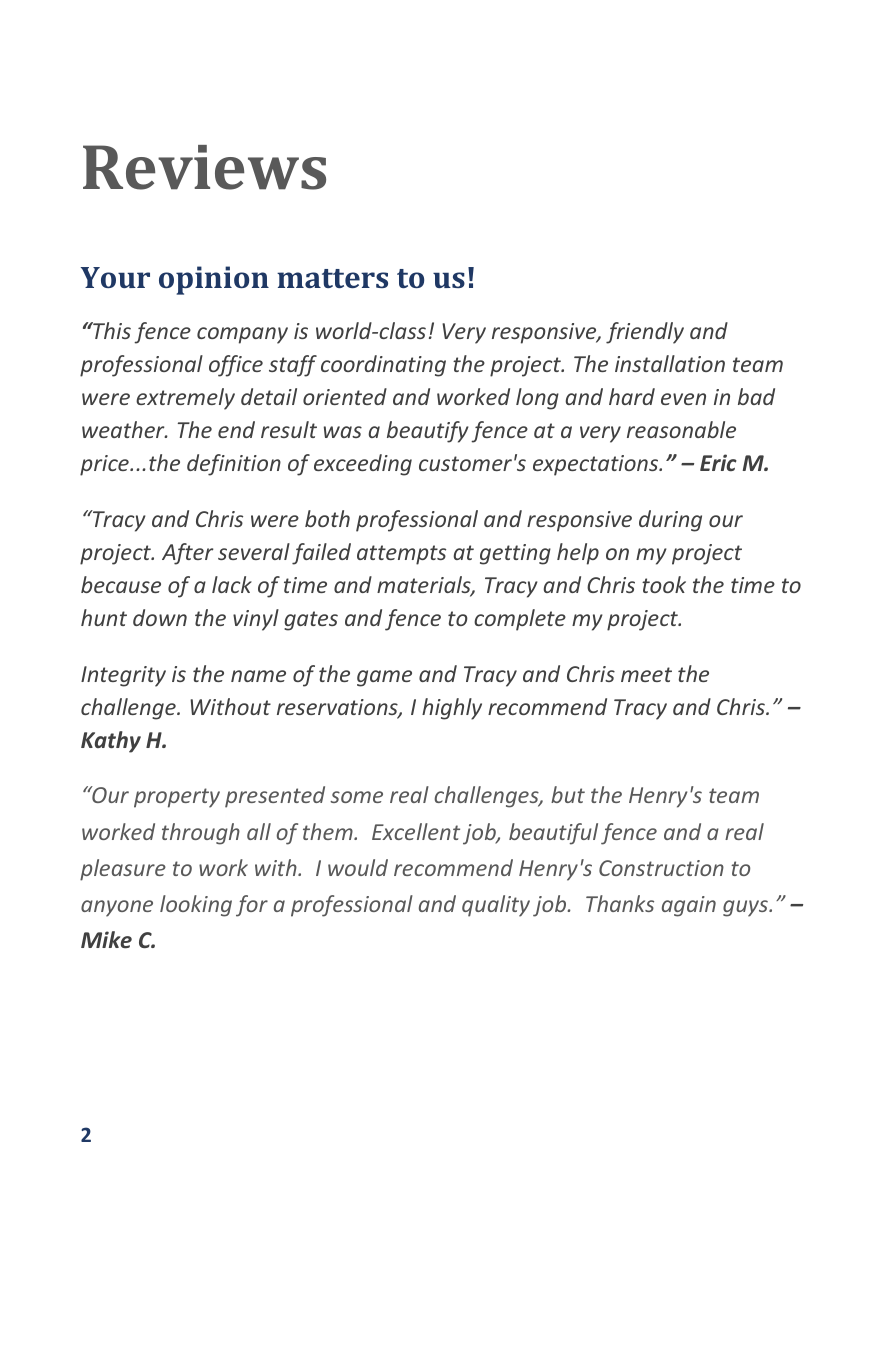 The height and width of the screenshot is (1372, 887). Describe the element at coordinates (645, 333) in the screenshot. I see `friendly` at that location.
